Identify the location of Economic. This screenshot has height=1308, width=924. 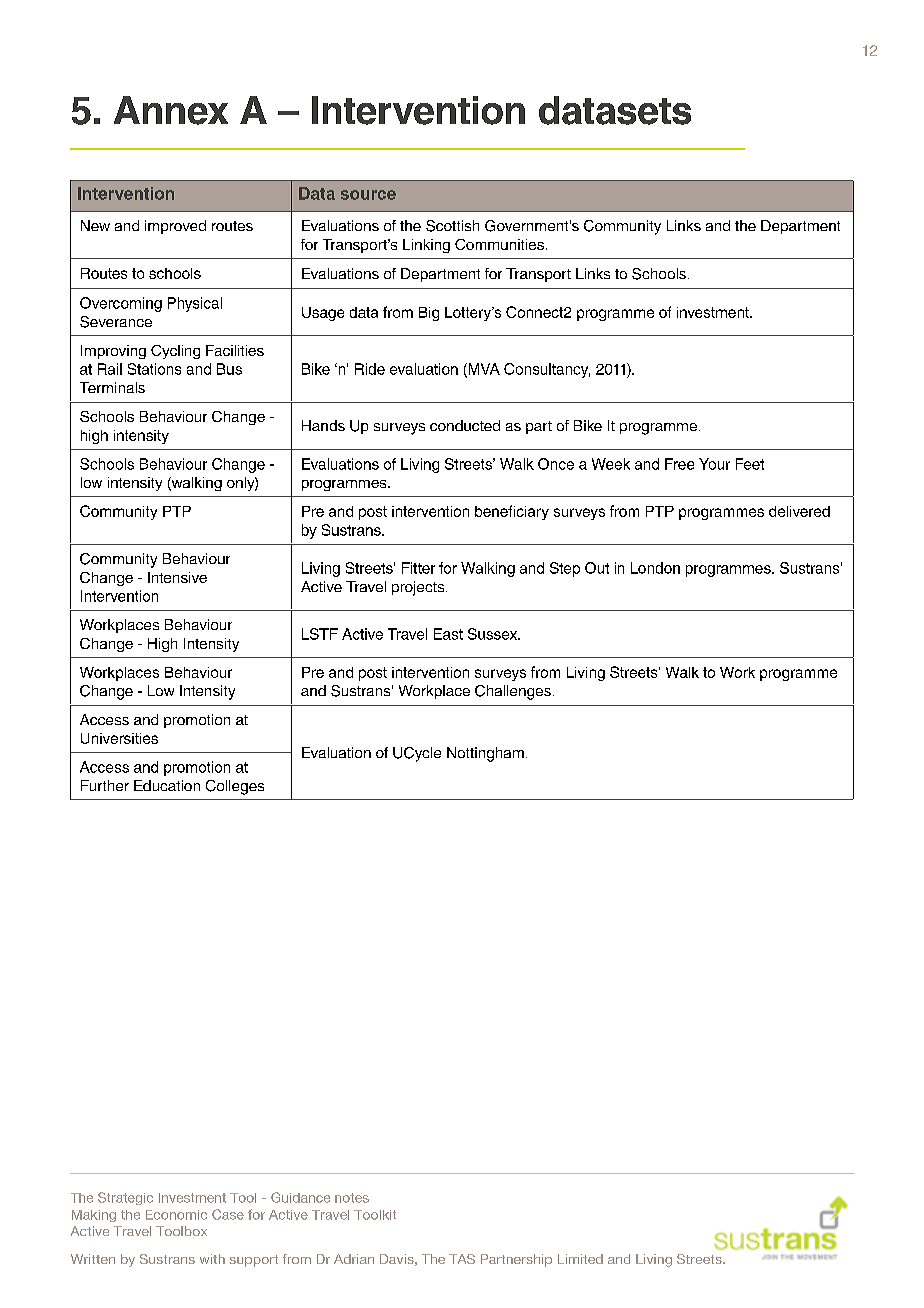
(176, 1215).
